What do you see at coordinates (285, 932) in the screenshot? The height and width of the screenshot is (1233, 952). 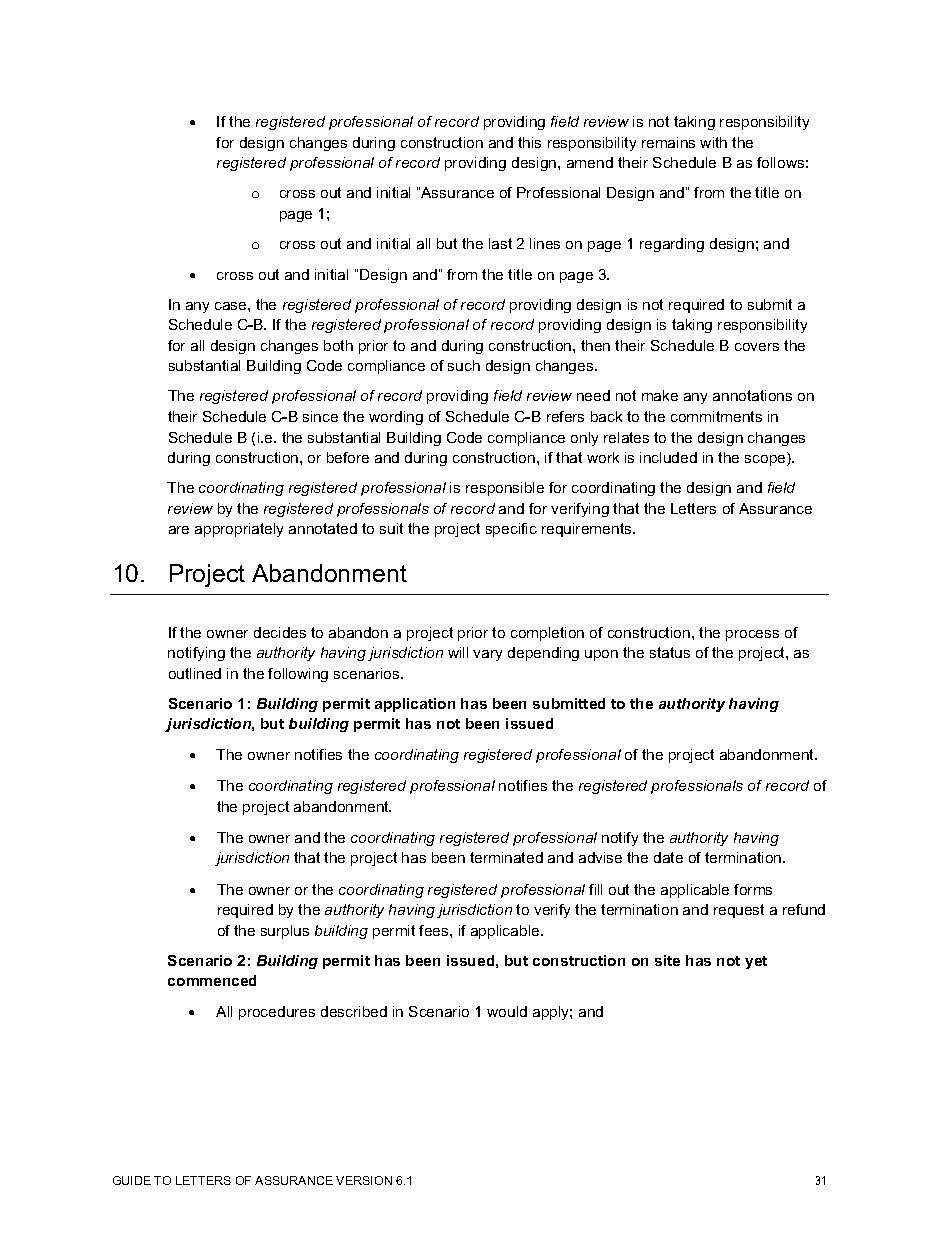 I see `surplus` at bounding box center [285, 932].
